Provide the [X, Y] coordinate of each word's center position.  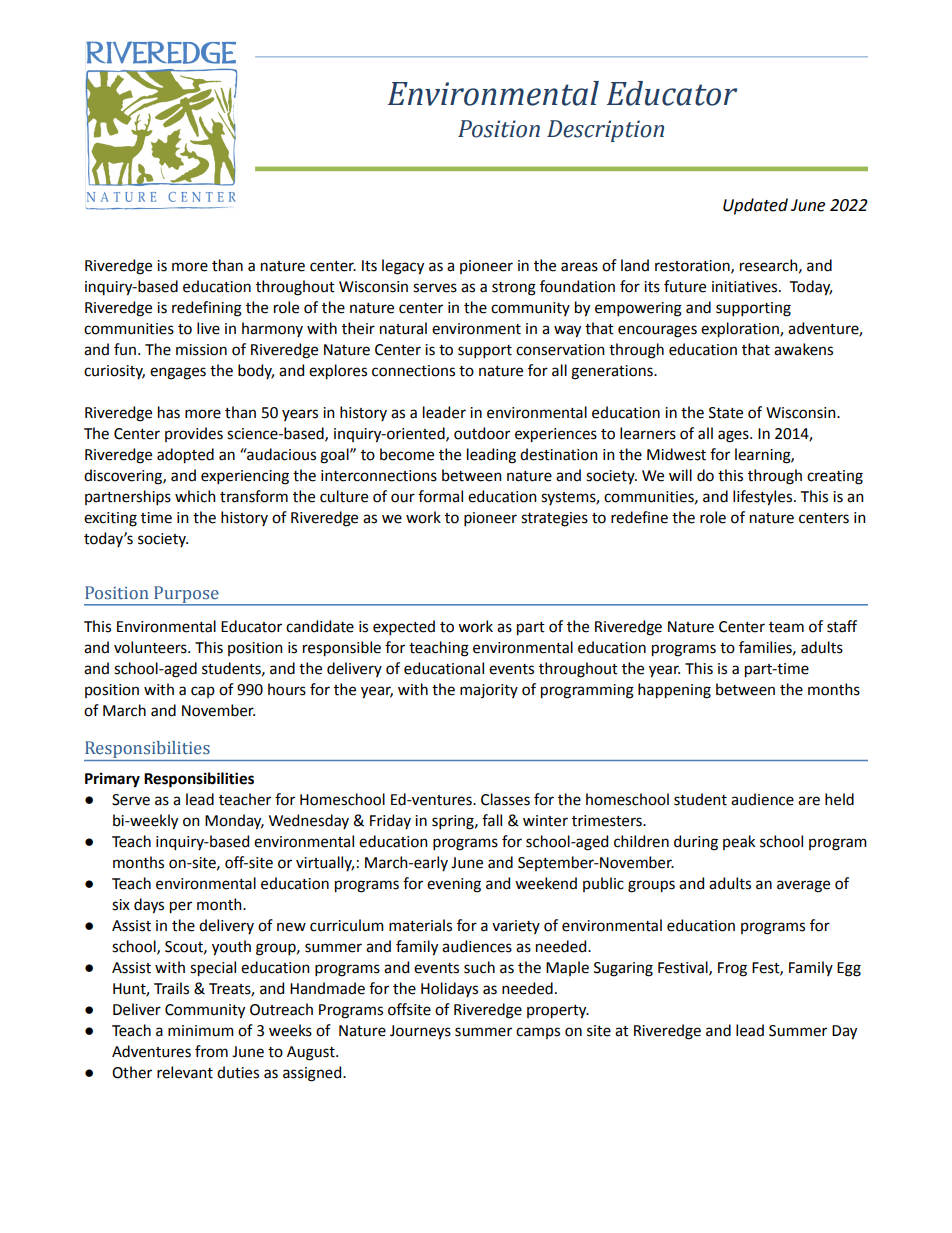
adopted [185, 456]
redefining [207, 309]
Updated [755, 206]
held [839, 799]
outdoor [482, 433]
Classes [505, 799]
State [726, 413]
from [211, 1051]
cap [203, 692]
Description [605, 131]
